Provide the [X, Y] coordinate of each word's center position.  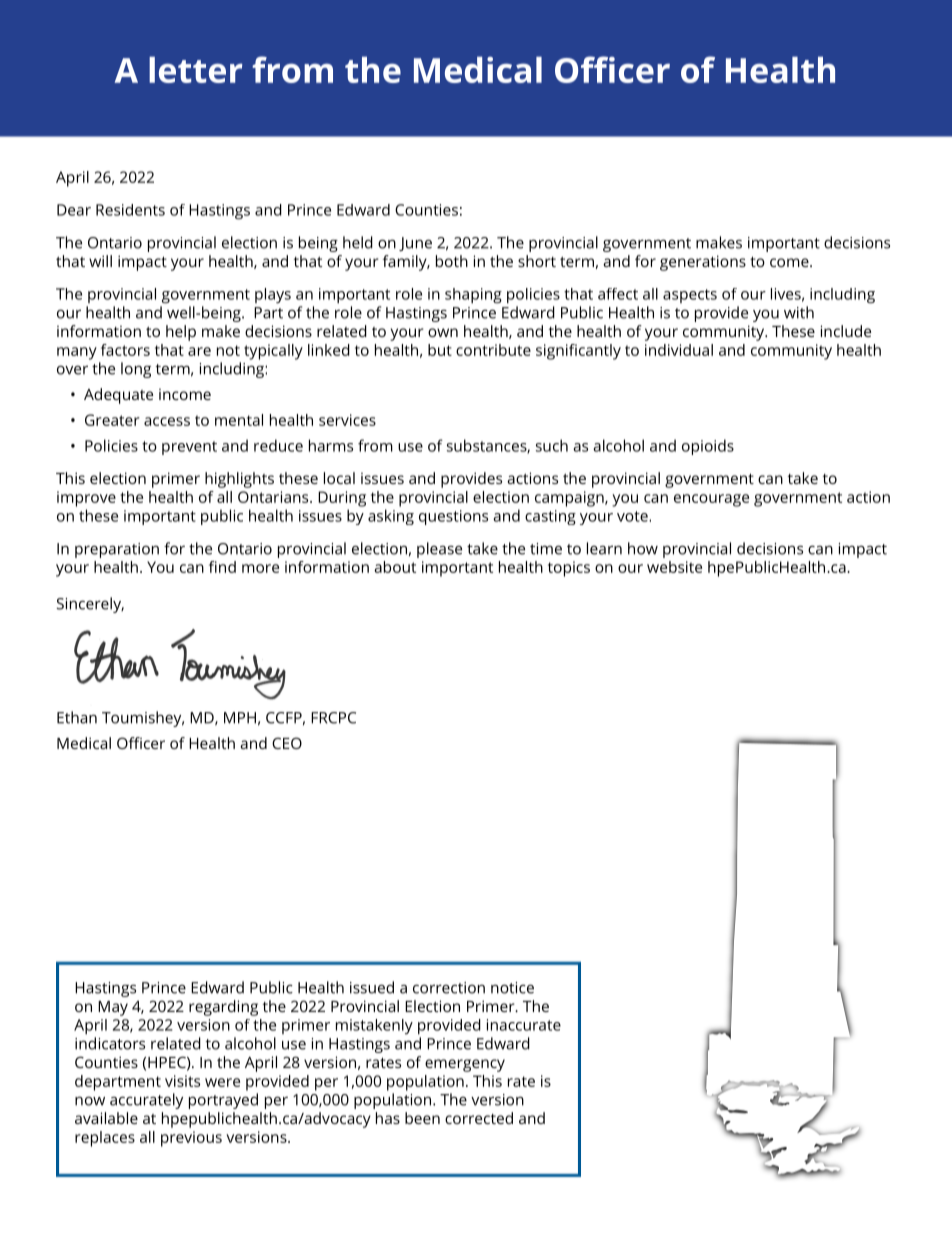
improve [86, 499]
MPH [240, 718]
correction [449, 988]
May [113, 1008]
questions [453, 517]
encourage [711, 500]
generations [703, 263]
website [674, 567]
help [181, 333]
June [415, 244]
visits [182, 1081]
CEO [287, 743]
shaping [473, 296]
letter [195, 70]
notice [512, 988]
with [799, 312]
